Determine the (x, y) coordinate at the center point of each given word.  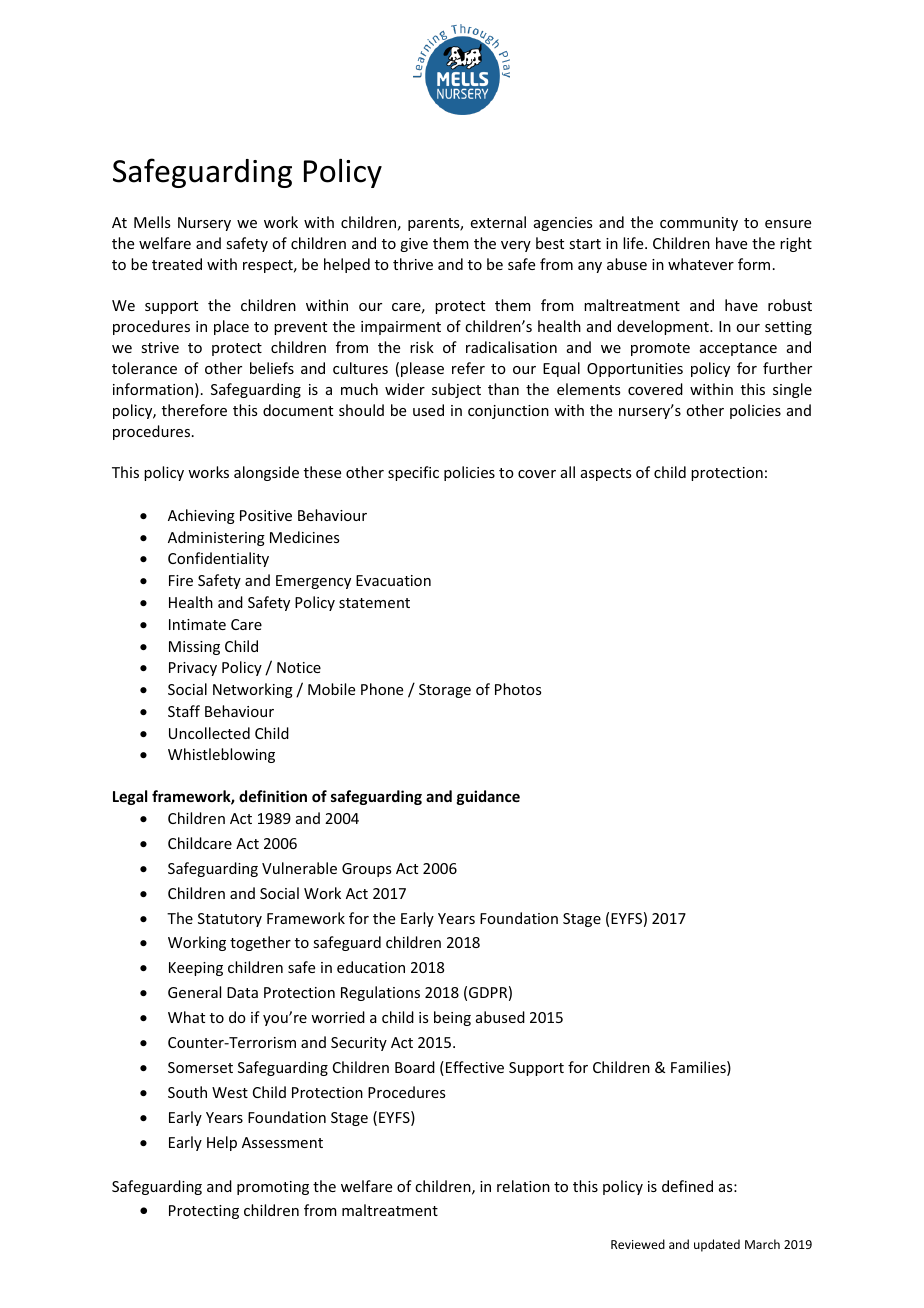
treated (177, 264)
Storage (445, 691)
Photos (518, 689)
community (699, 224)
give (414, 245)
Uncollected (209, 733)
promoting (273, 1188)
